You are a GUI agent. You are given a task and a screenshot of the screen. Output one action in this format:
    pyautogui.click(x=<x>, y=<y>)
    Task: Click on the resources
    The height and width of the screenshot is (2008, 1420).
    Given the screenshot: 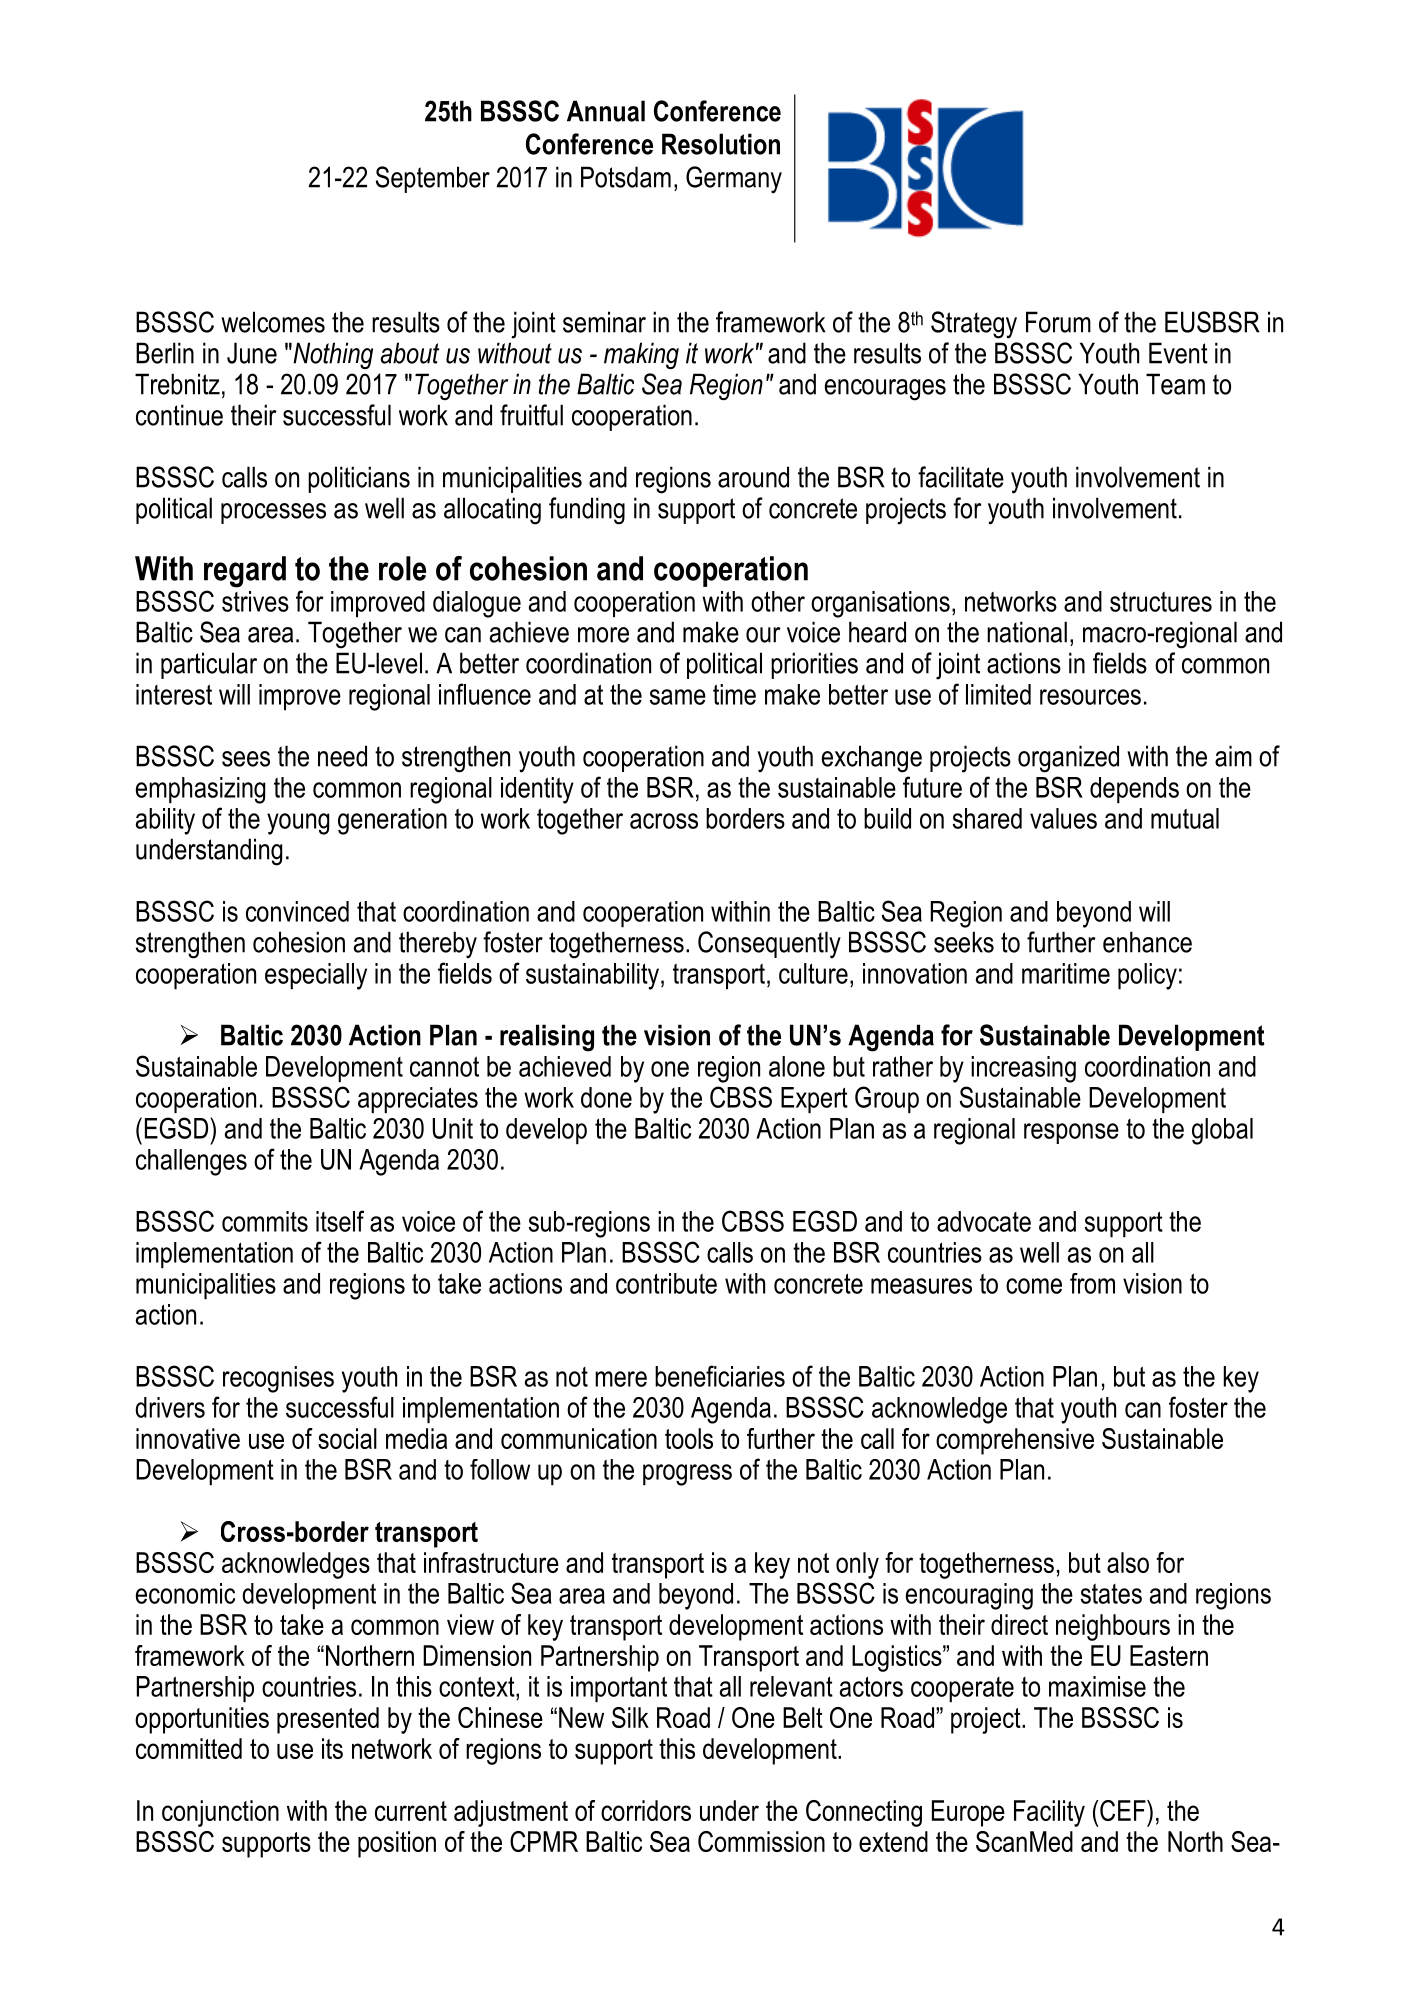 What is the action you would take?
    pyautogui.click(x=1090, y=697)
